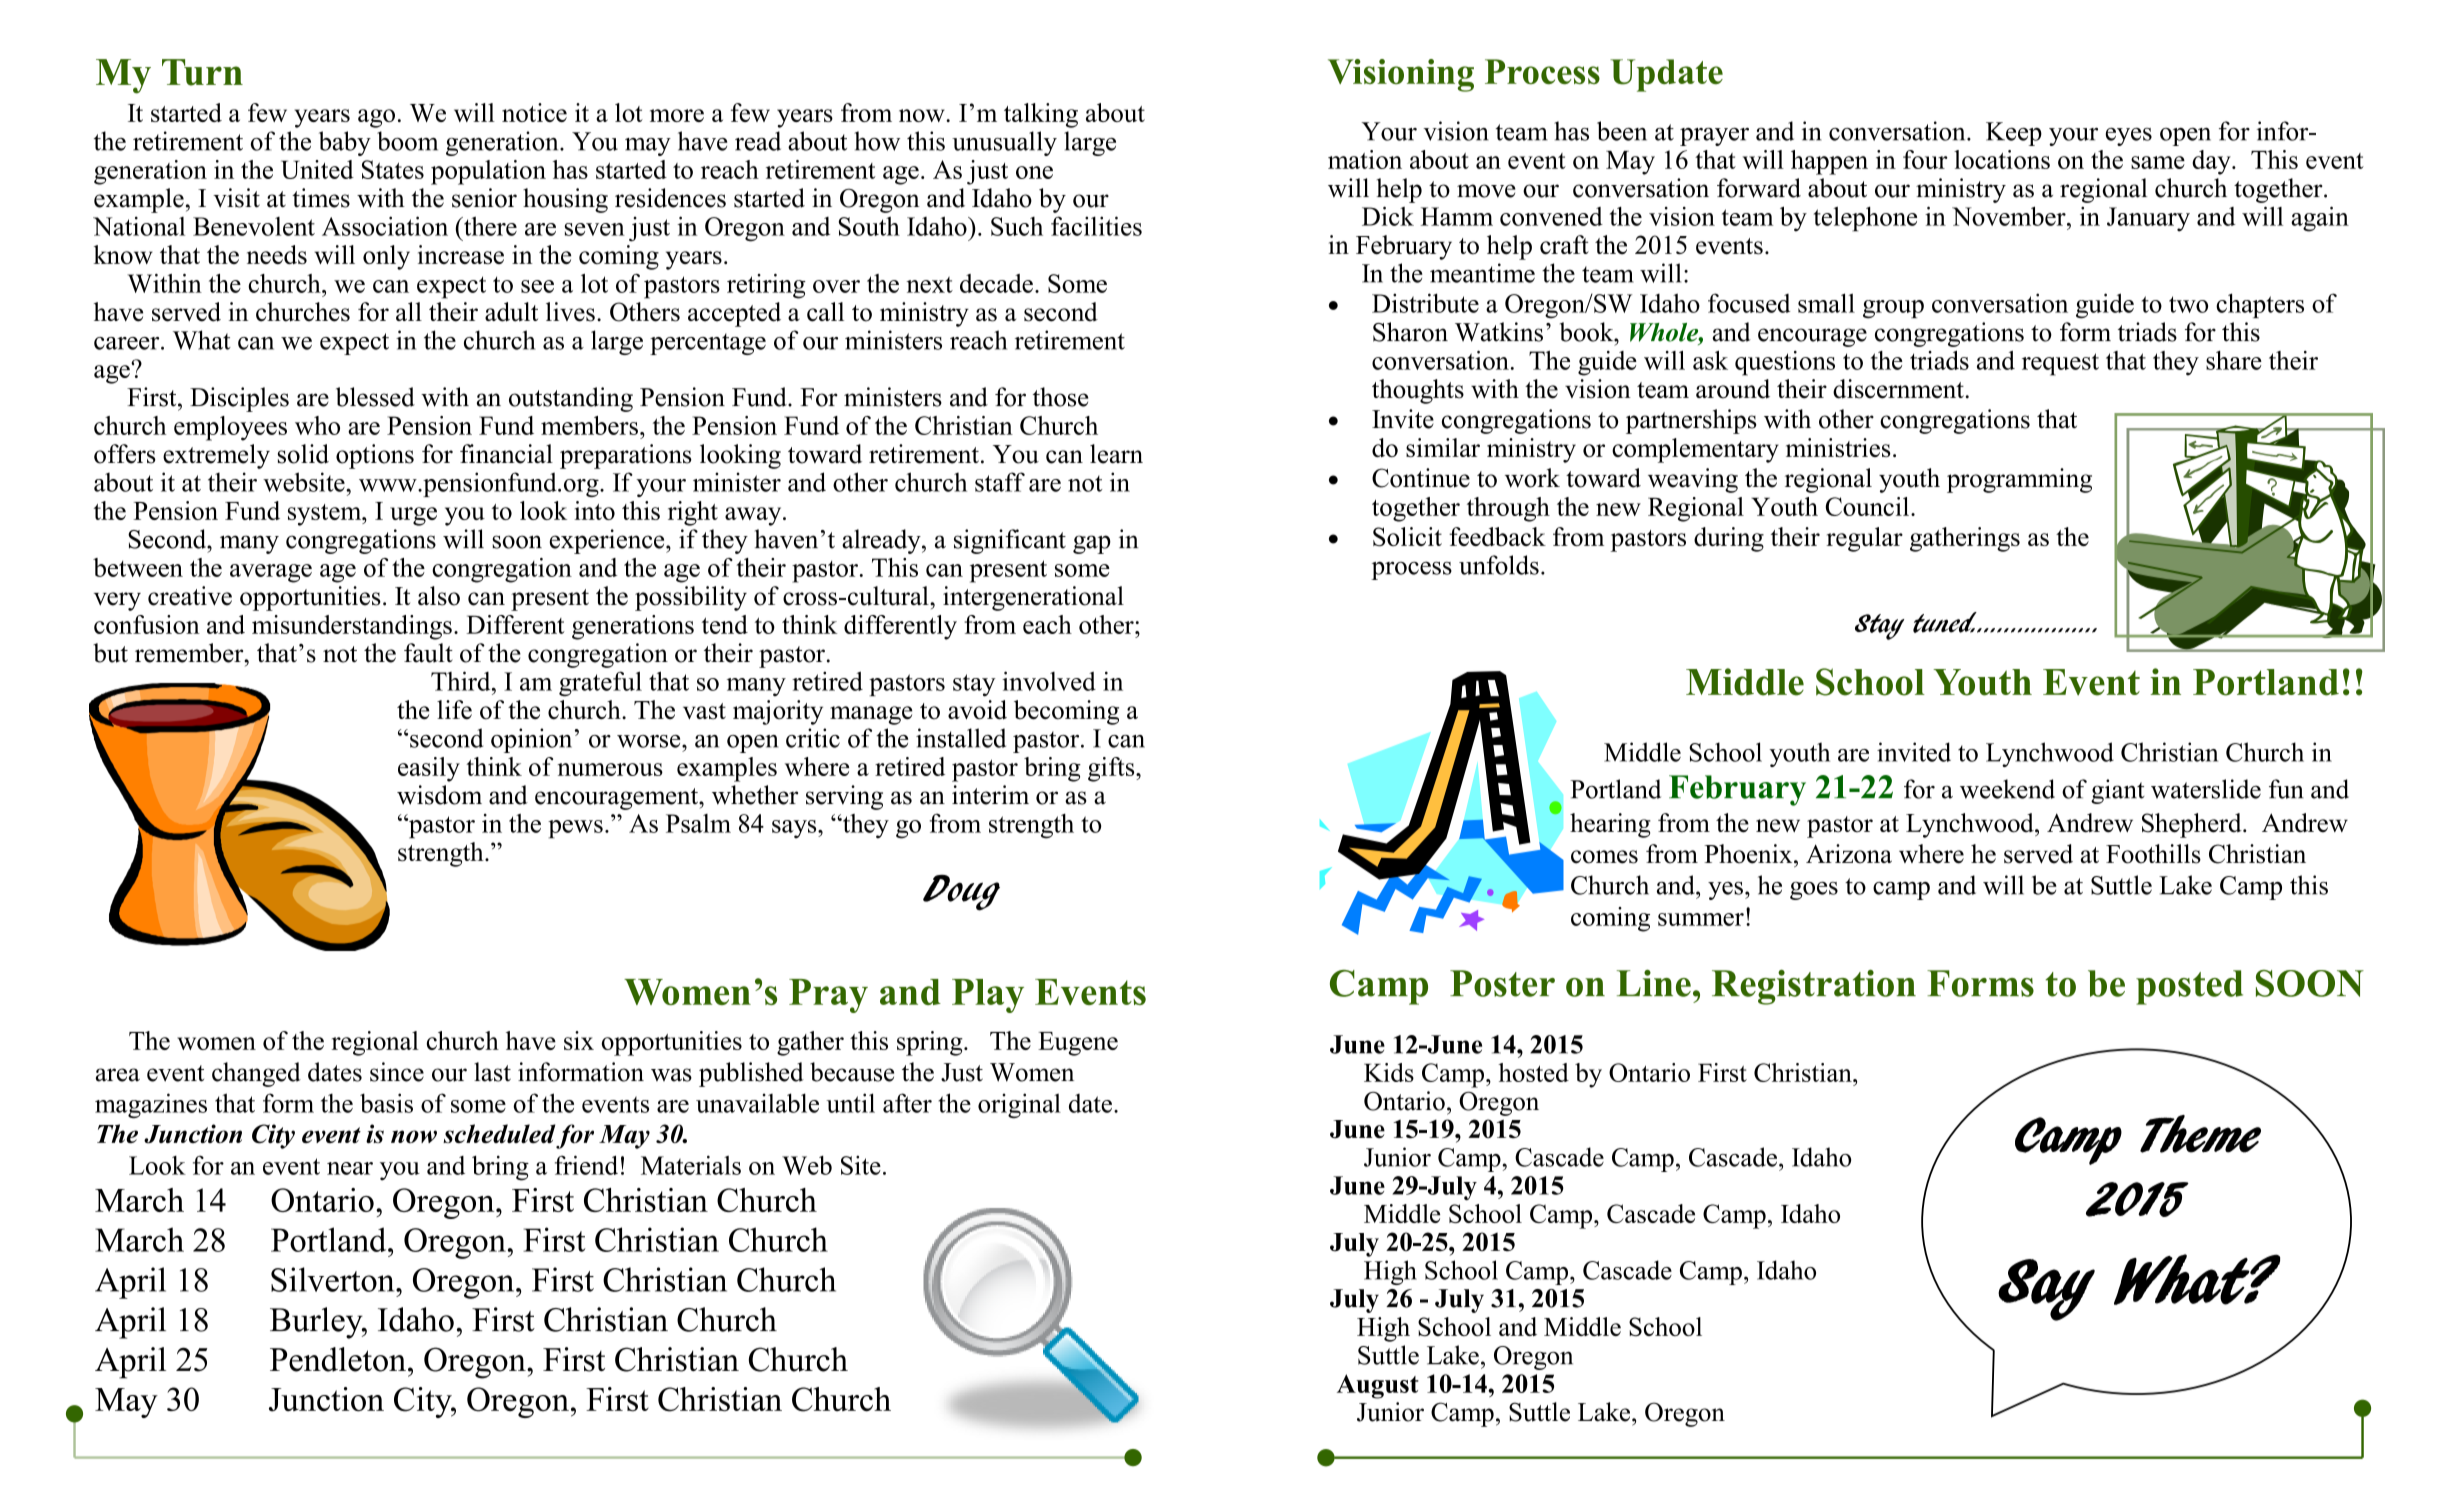 The image size is (2459, 1493). What do you see at coordinates (2014, 134) in the screenshot?
I see `Keep` at bounding box center [2014, 134].
